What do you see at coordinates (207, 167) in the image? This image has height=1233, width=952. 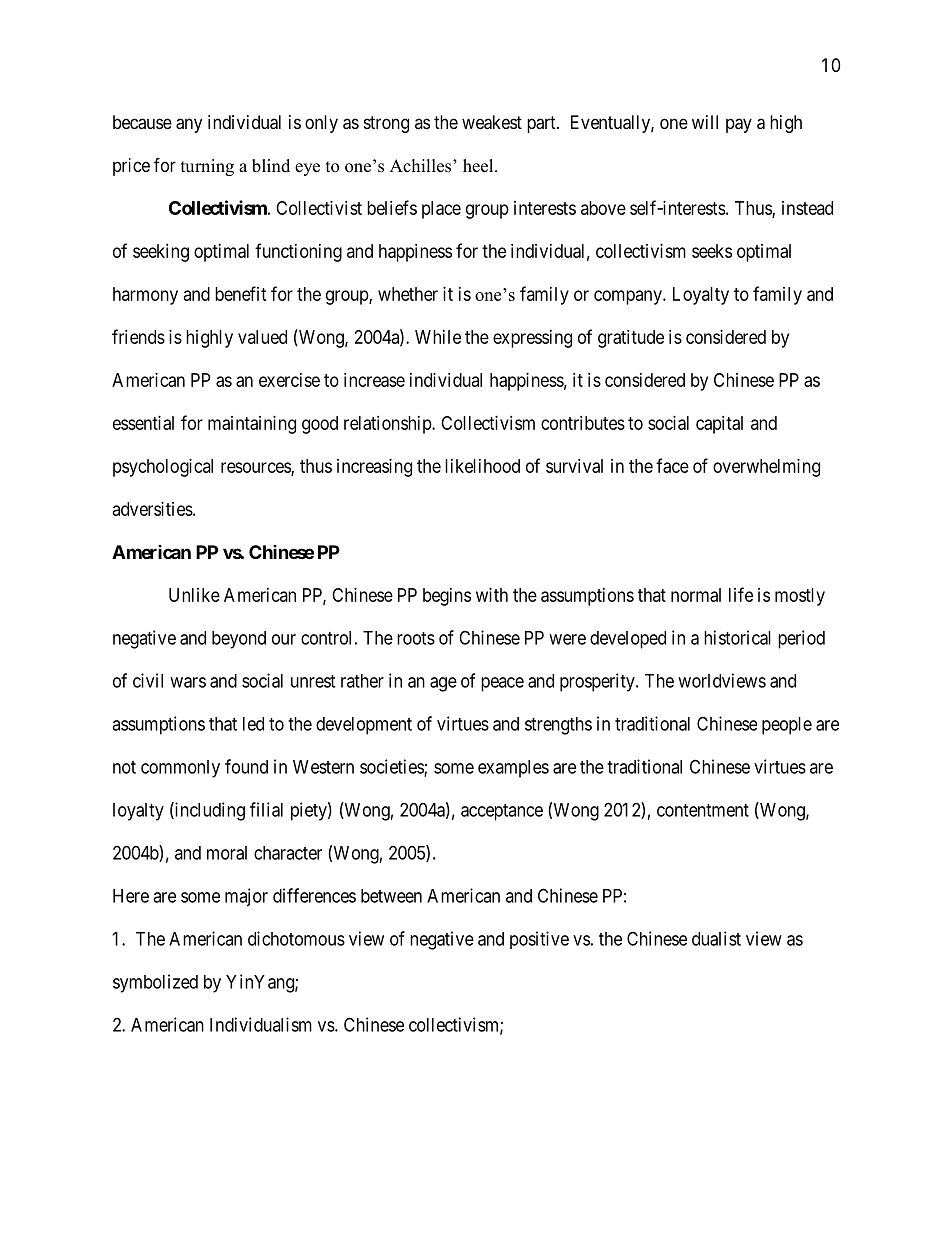 I see `turning` at bounding box center [207, 167].
